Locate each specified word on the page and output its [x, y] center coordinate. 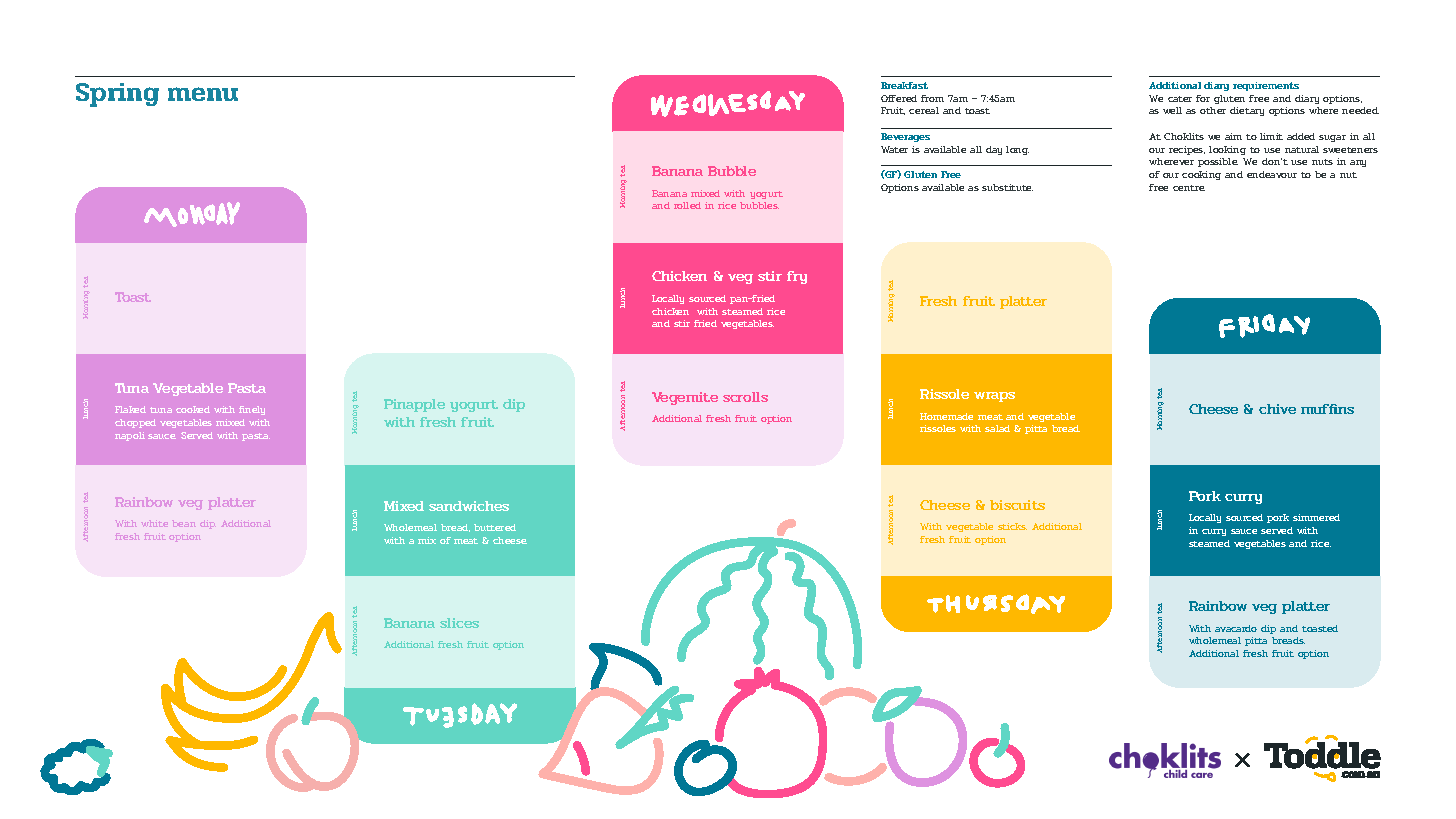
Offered [899, 98]
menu [203, 94]
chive [1277, 409]
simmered [1316, 517]
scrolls [745, 397]
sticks [1012, 526]
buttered [495, 527]
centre [1189, 188]
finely [252, 410]
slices [459, 623]
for [1203, 98]
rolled [687, 205]
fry [797, 277]
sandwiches [469, 506]
